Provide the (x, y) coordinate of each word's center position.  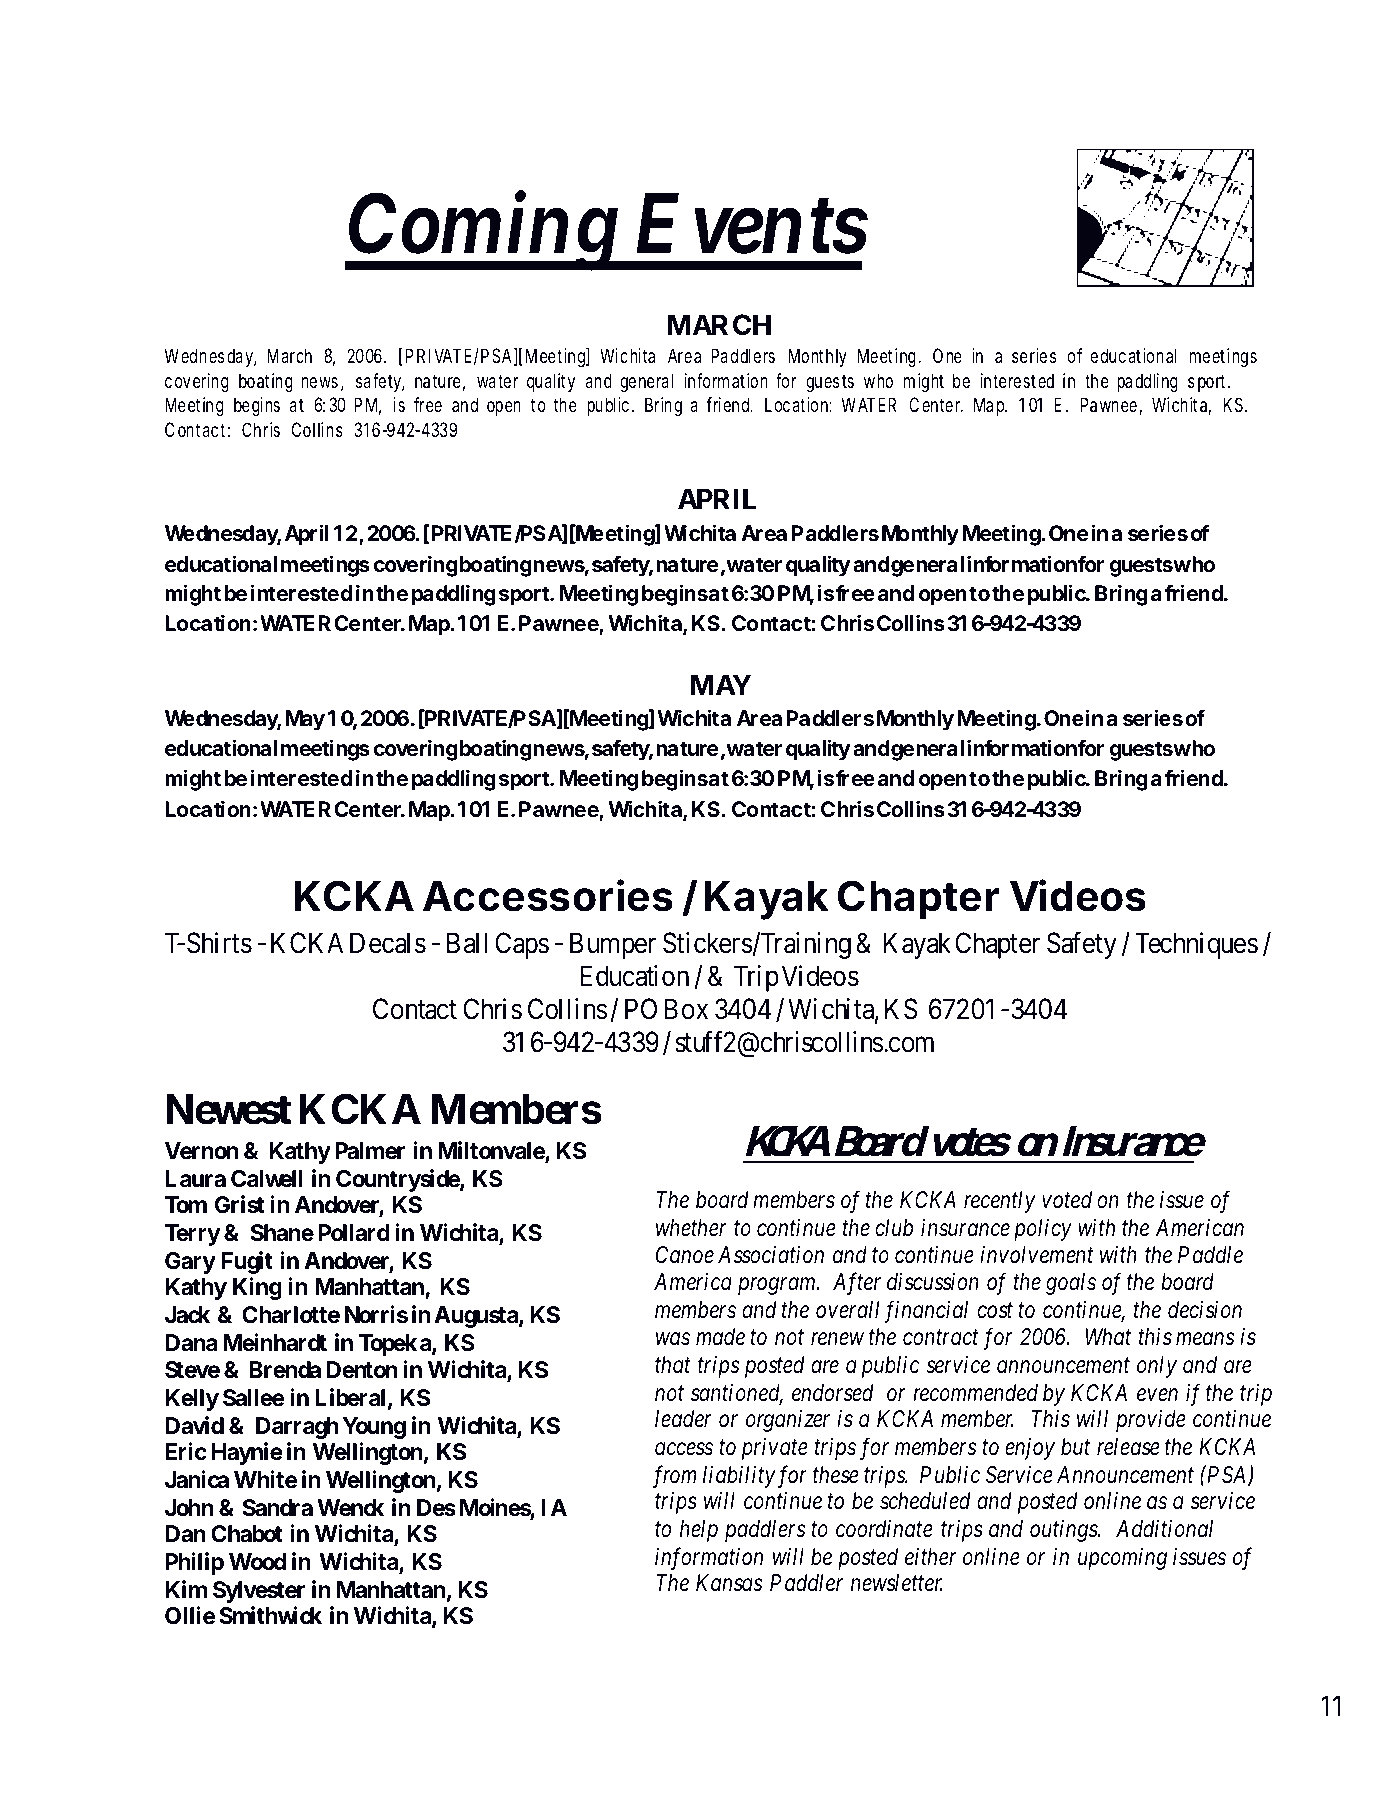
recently (1000, 1202)
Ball (467, 943)
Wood (257, 1562)
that (673, 1364)
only (1157, 1367)
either (931, 1557)
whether (691, 1228)
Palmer (370, 1151)
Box (686, 1009)
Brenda (285, 1369)
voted (1067, 1200)
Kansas (729, 1583)
